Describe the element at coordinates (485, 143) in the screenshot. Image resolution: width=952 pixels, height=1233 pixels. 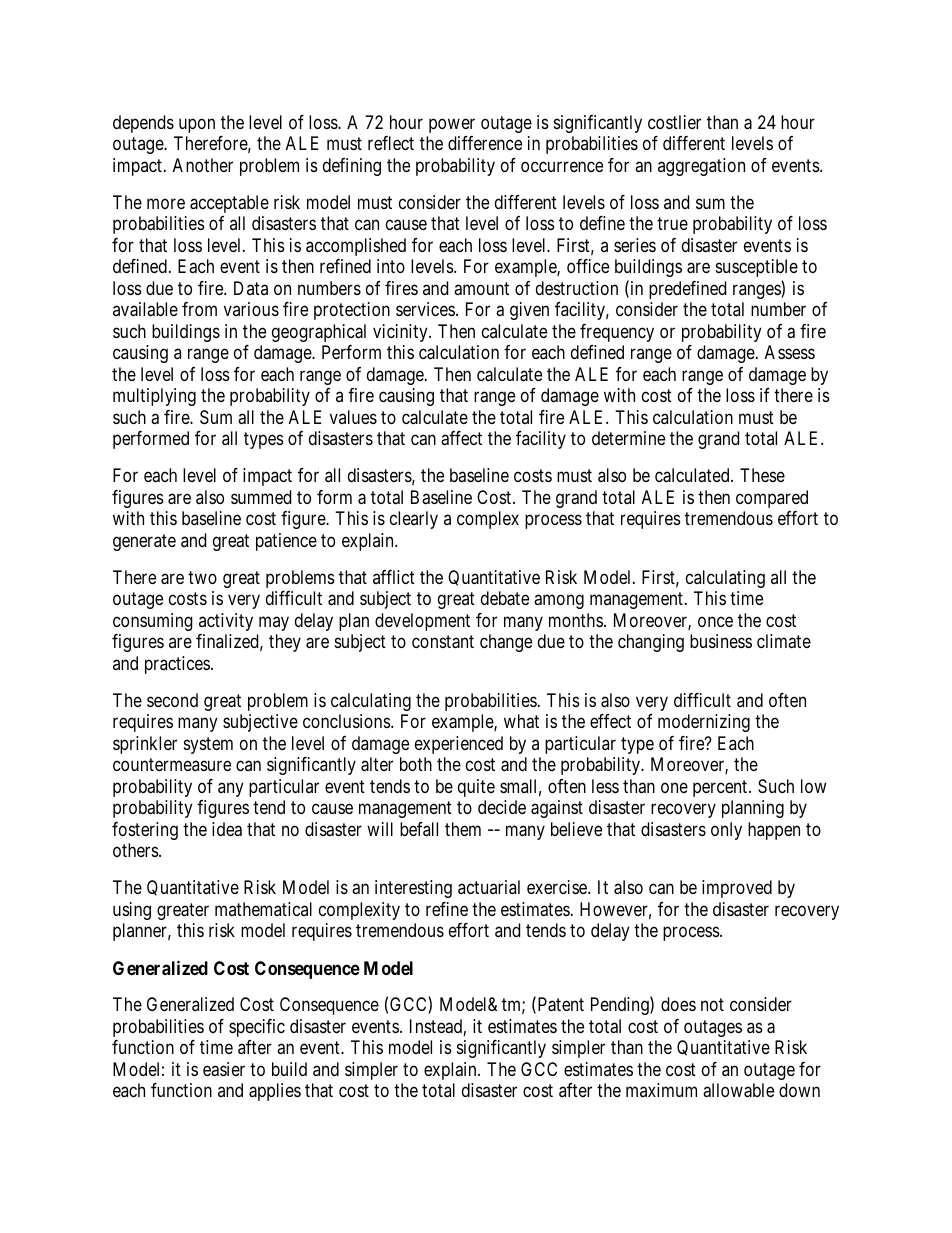
I see `difference` at that location.
